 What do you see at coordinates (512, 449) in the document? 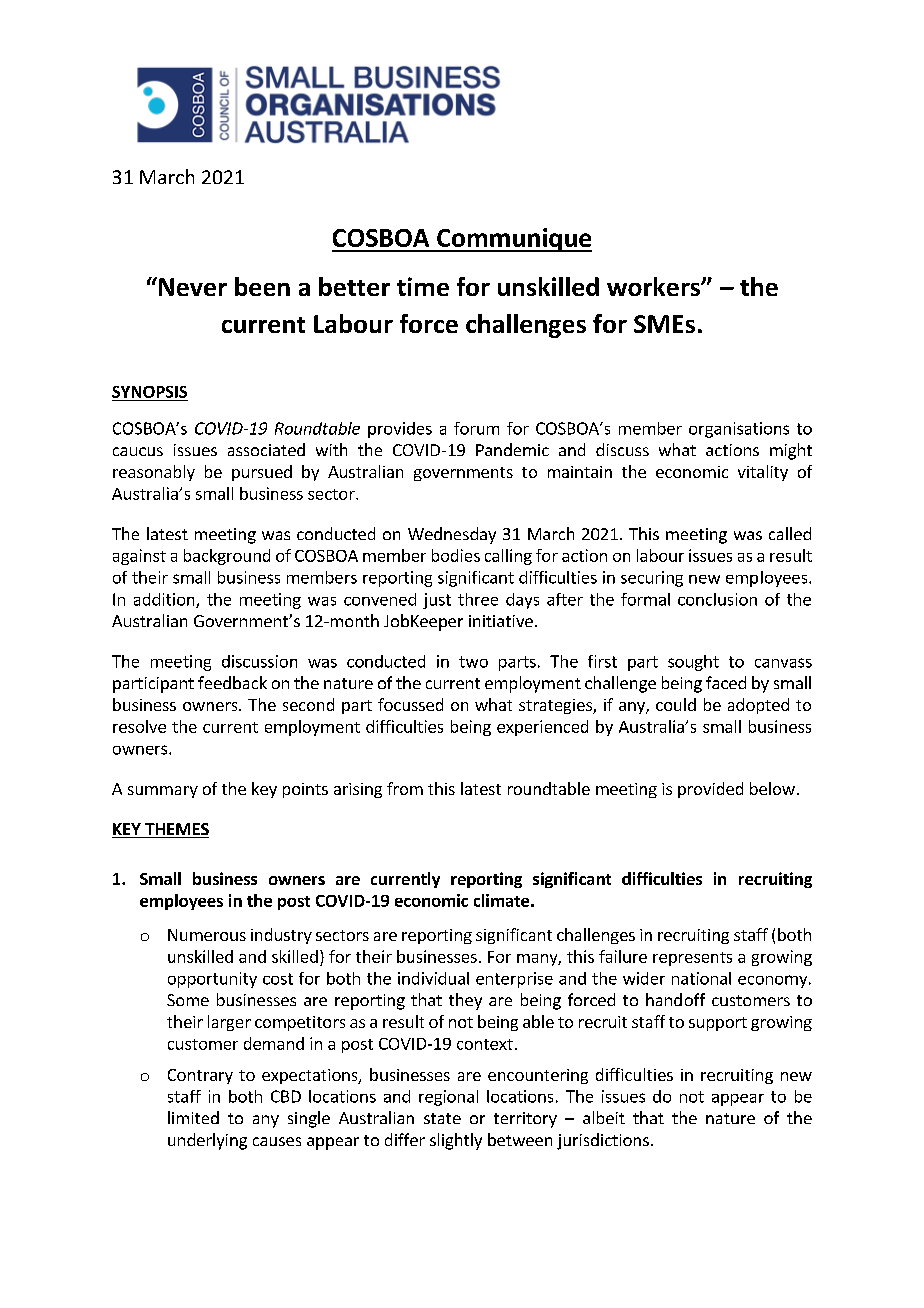
I see `Pandemic` at bounding box center [512, 449].
